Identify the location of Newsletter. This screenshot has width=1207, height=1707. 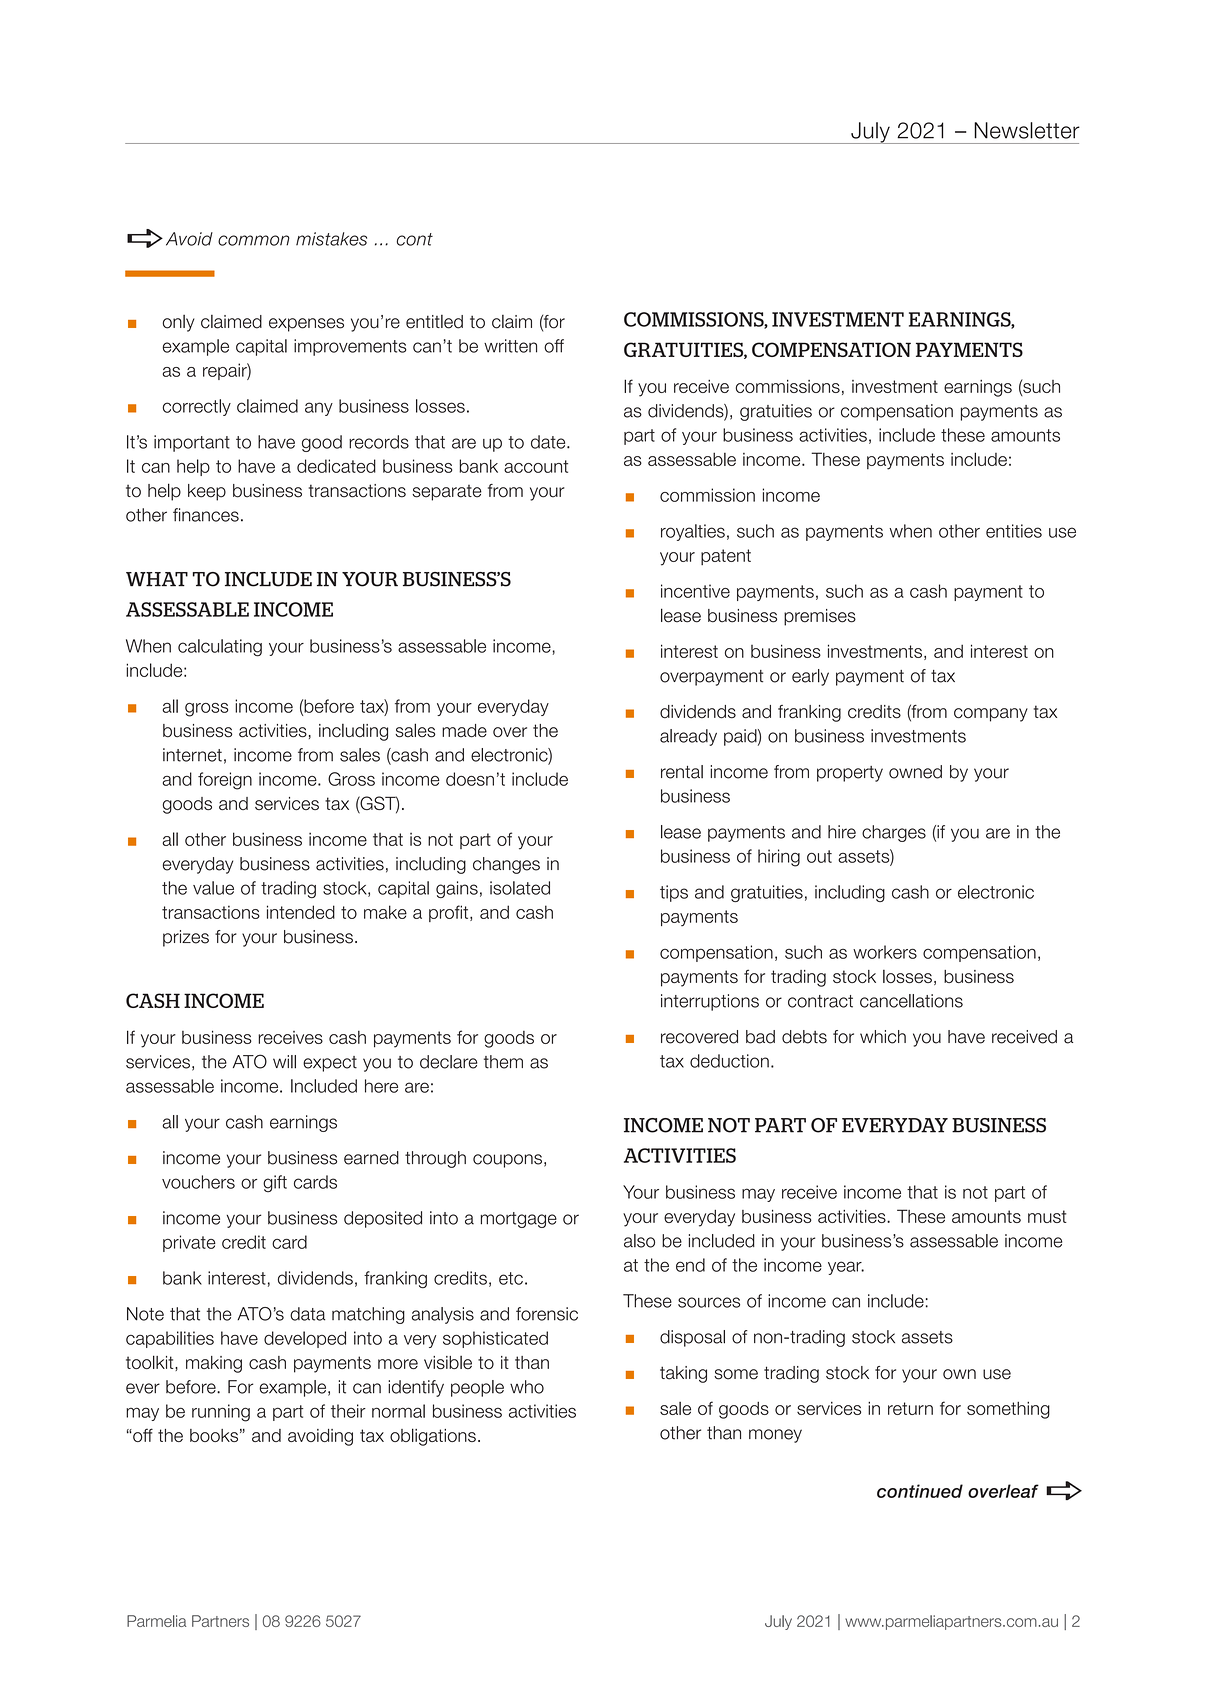
(1027, 130).
